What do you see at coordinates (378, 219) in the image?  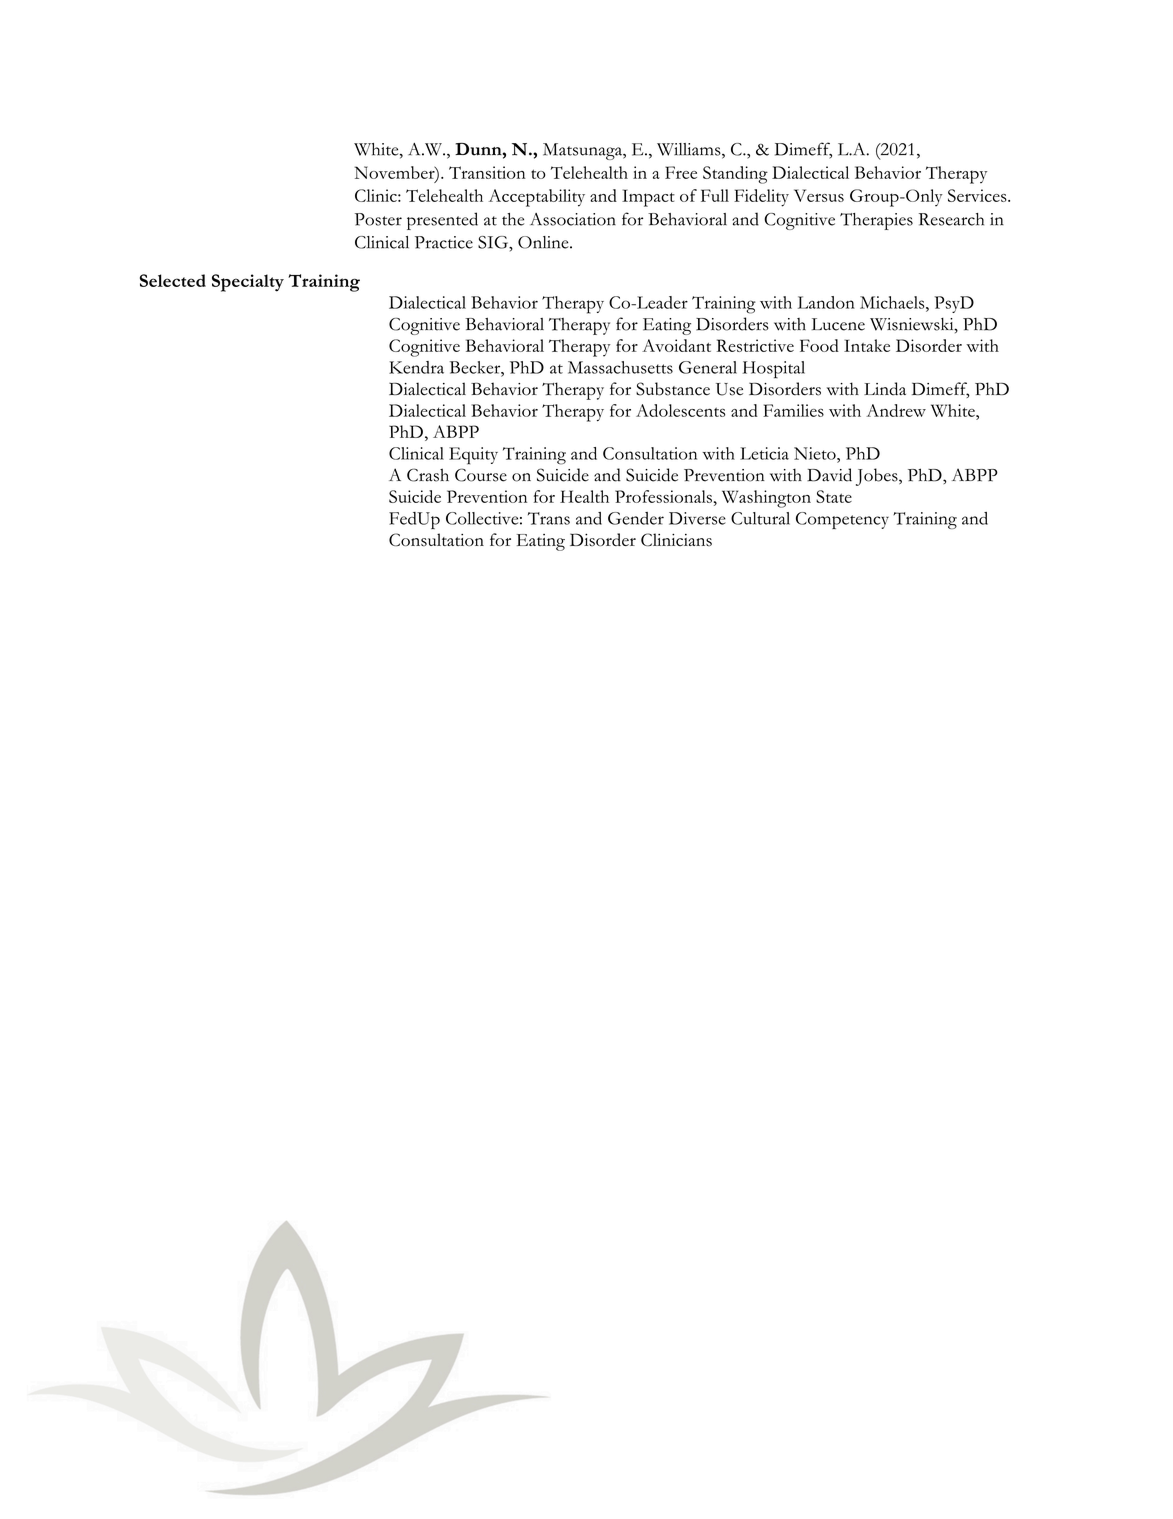 I see `Poster` at bounding box center [378, 219].
